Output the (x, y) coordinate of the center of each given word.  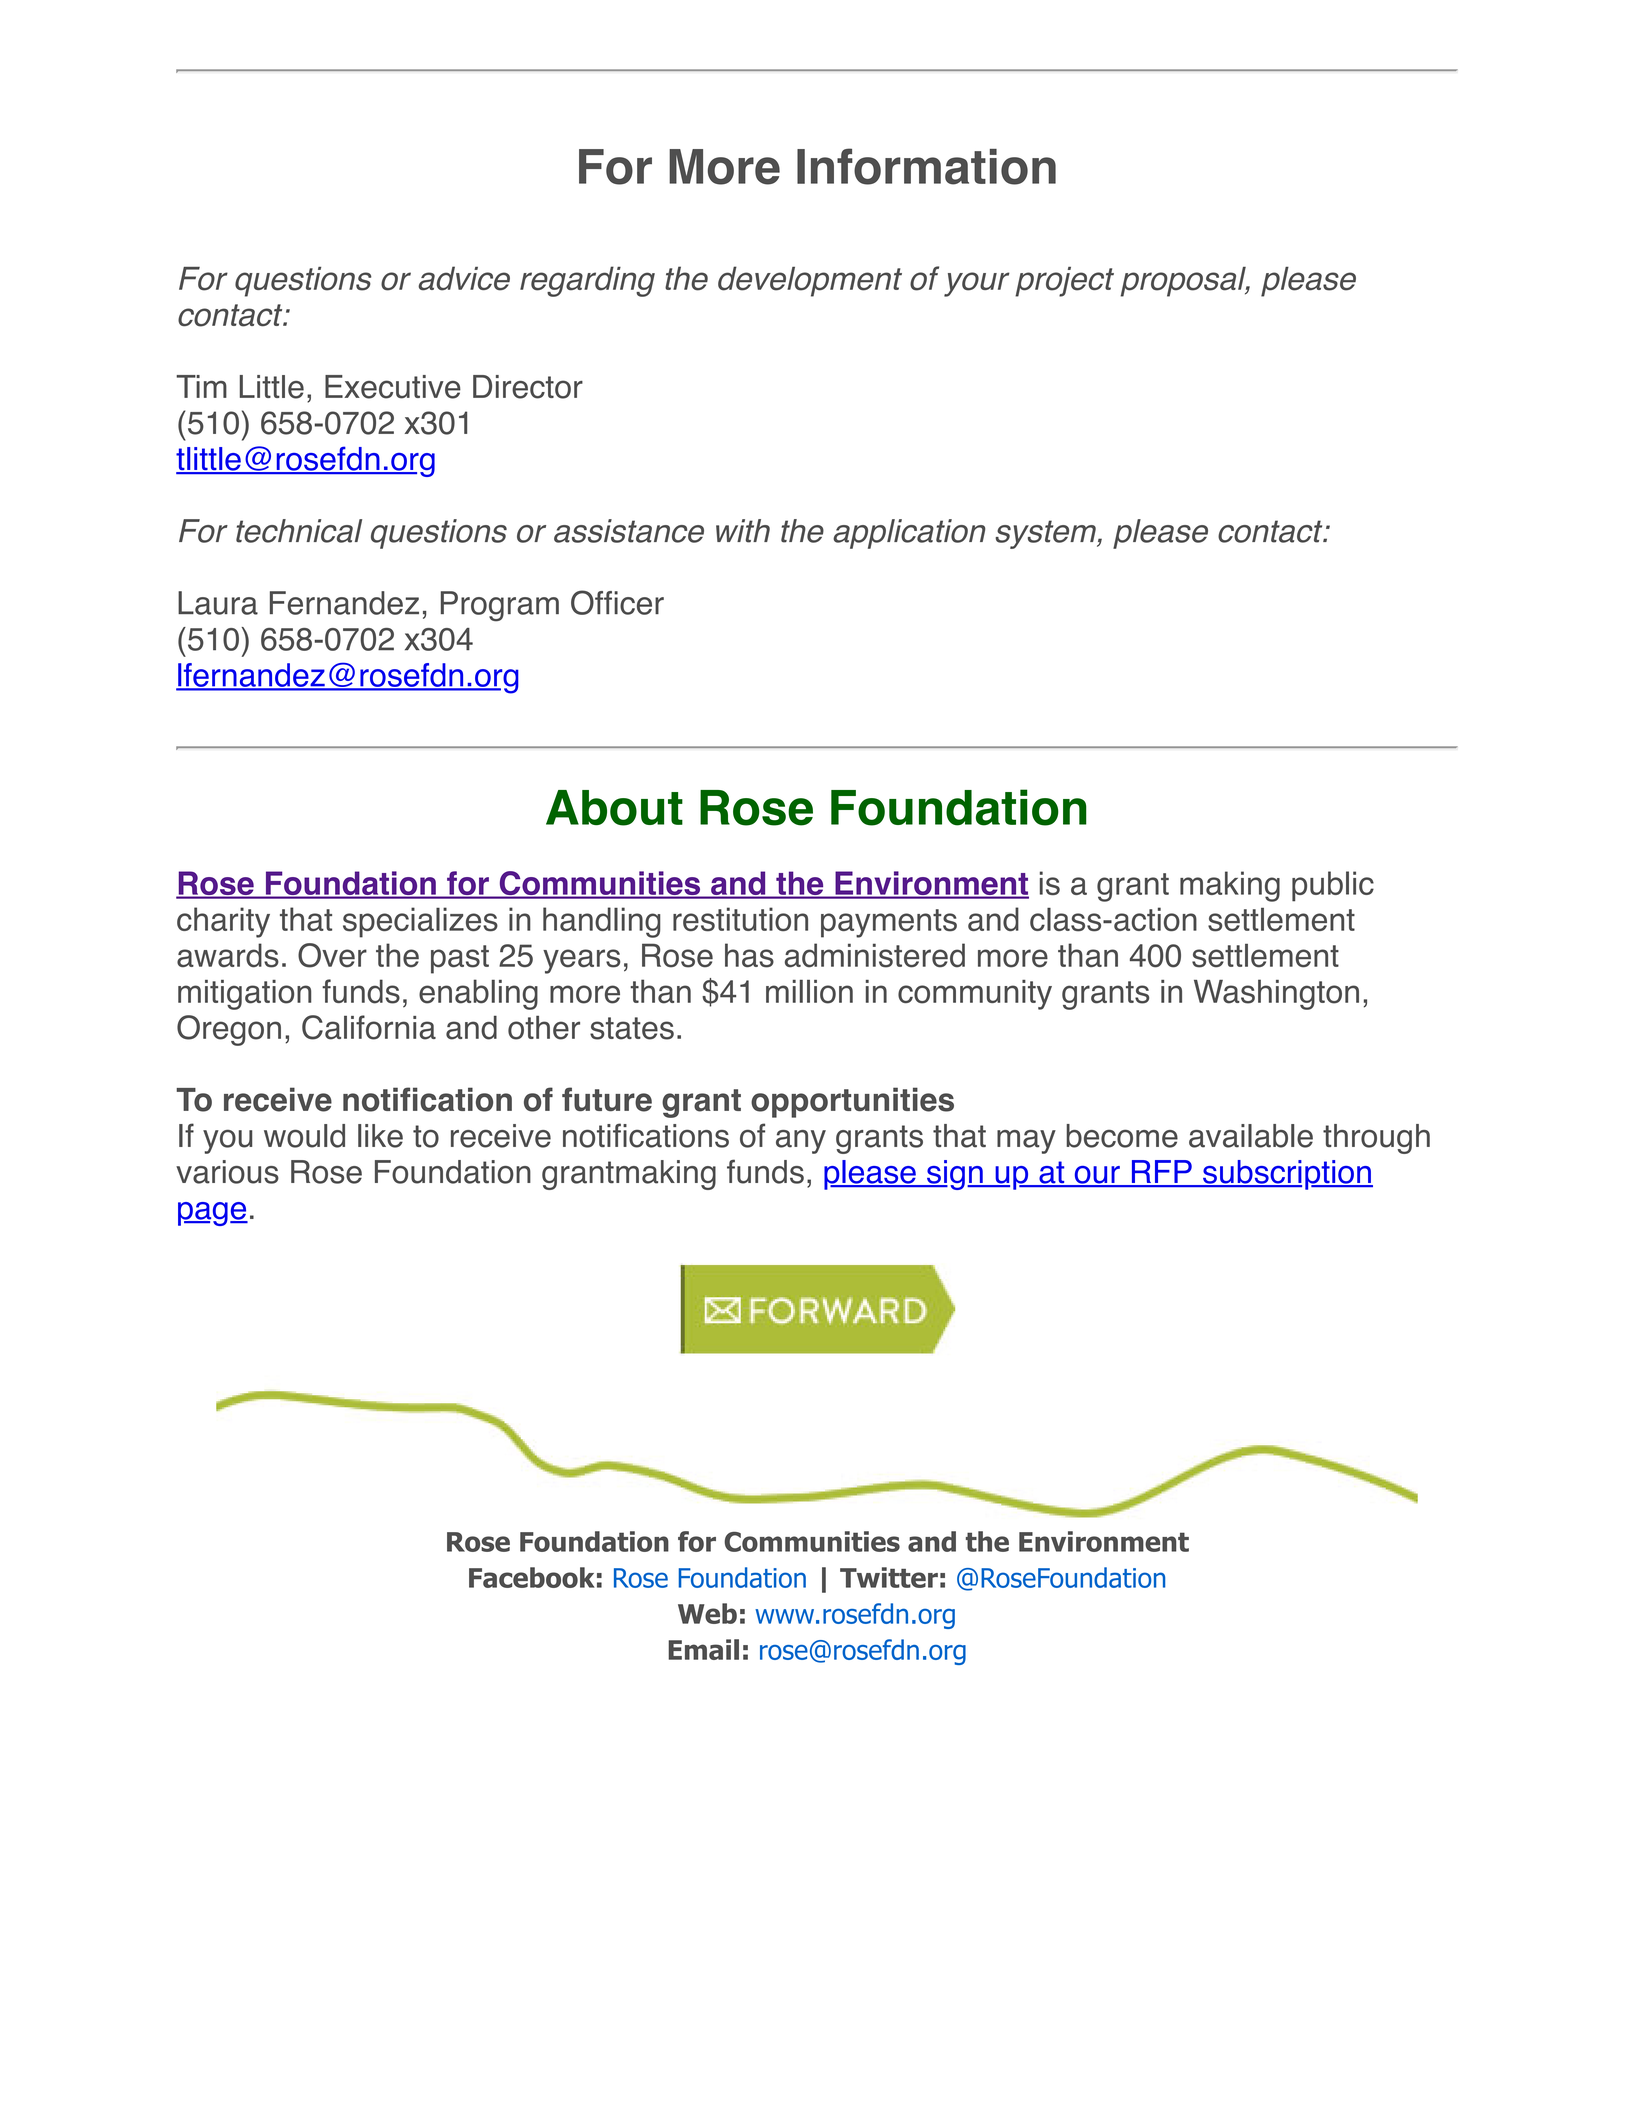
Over (332, 955)
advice (464, 278)
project (1064, 282)
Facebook (532, 1577)
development (810, 281)
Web (707, 1613)
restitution (740, 919)
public (1333, 886)
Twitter (889, 1577)
